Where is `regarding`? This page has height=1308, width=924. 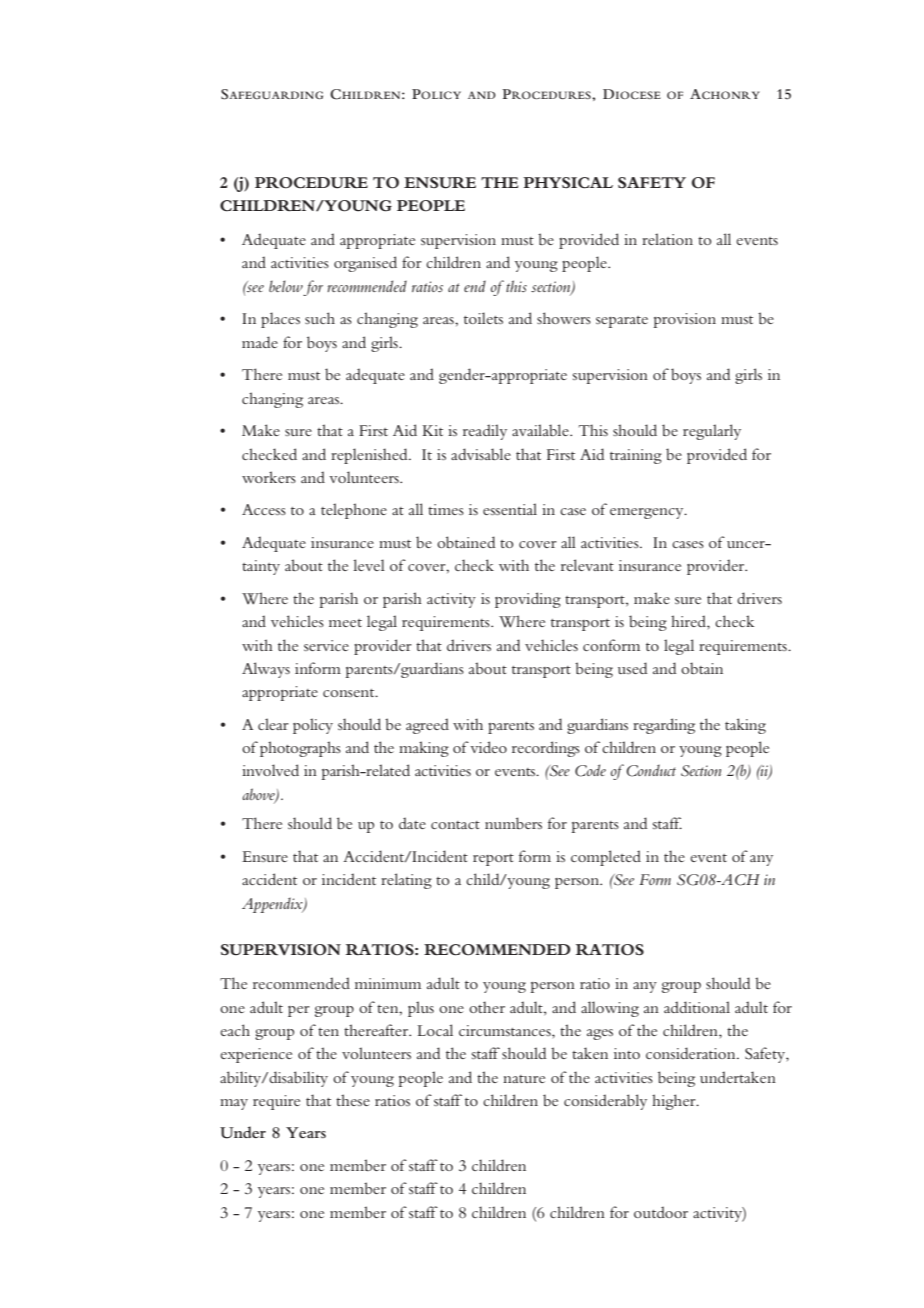
regarding is located at coordinates (664, 726).
